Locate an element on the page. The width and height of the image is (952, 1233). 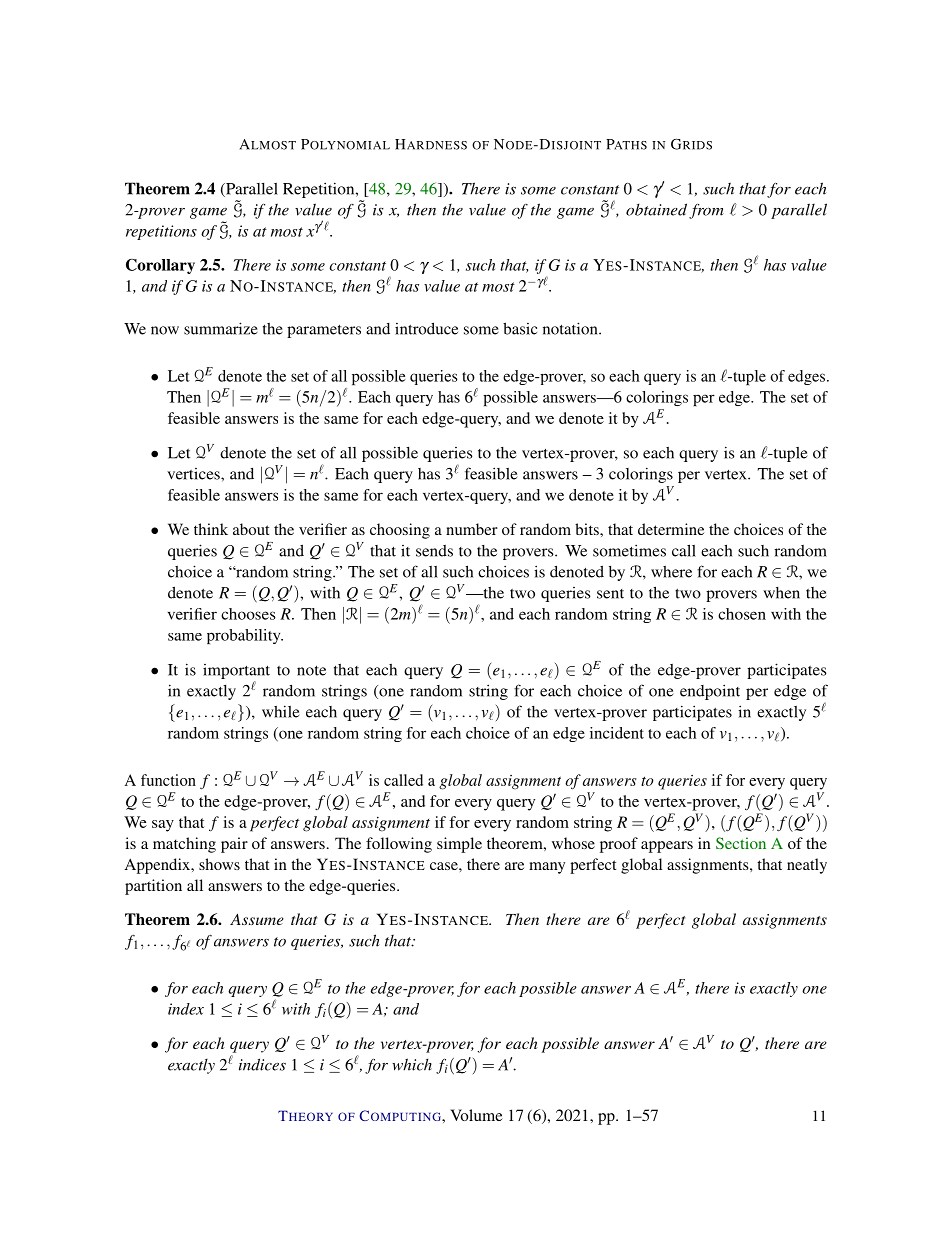
indices is located at coordinates (262, 1064).
